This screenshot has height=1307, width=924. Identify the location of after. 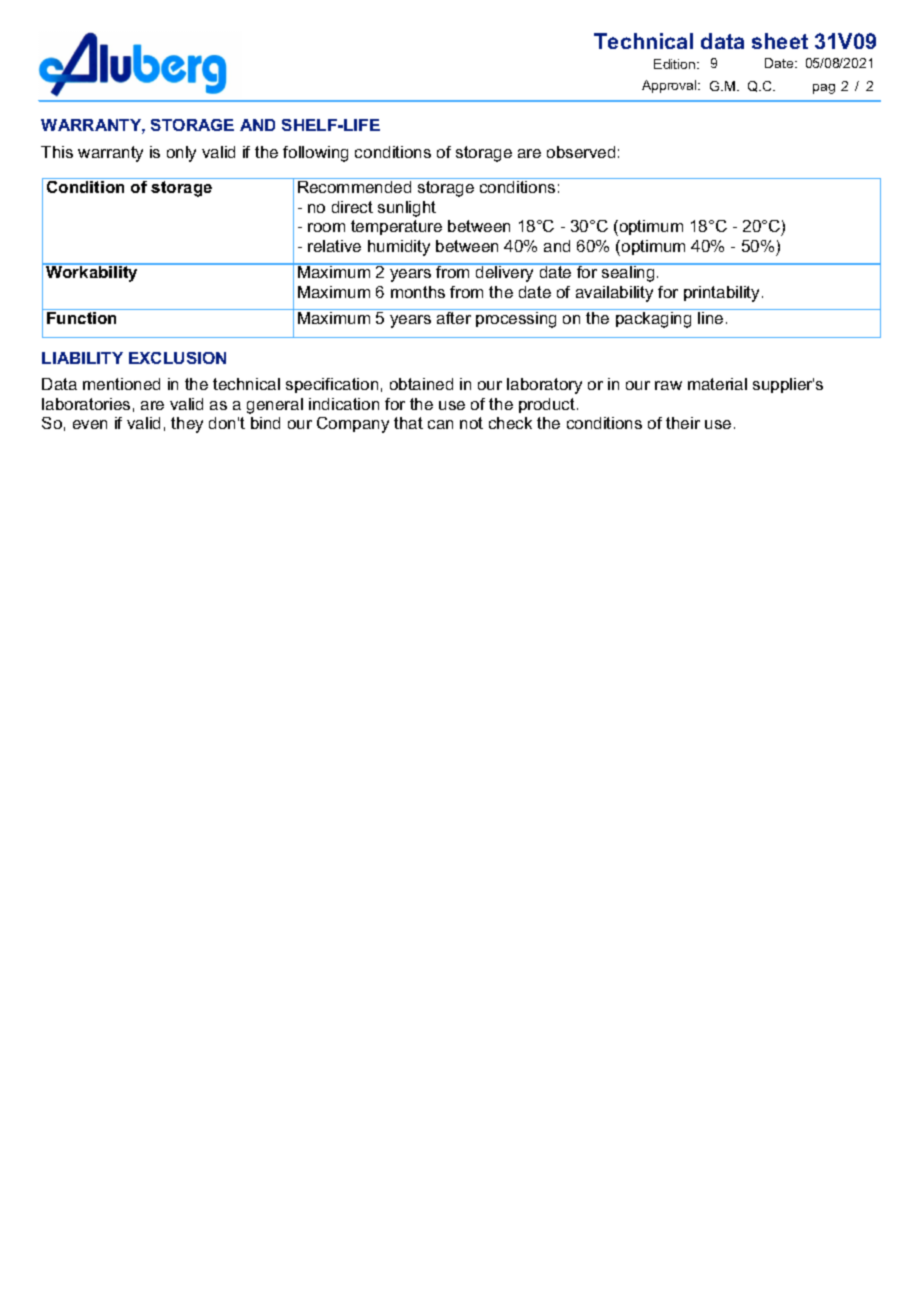
(454, 316).
